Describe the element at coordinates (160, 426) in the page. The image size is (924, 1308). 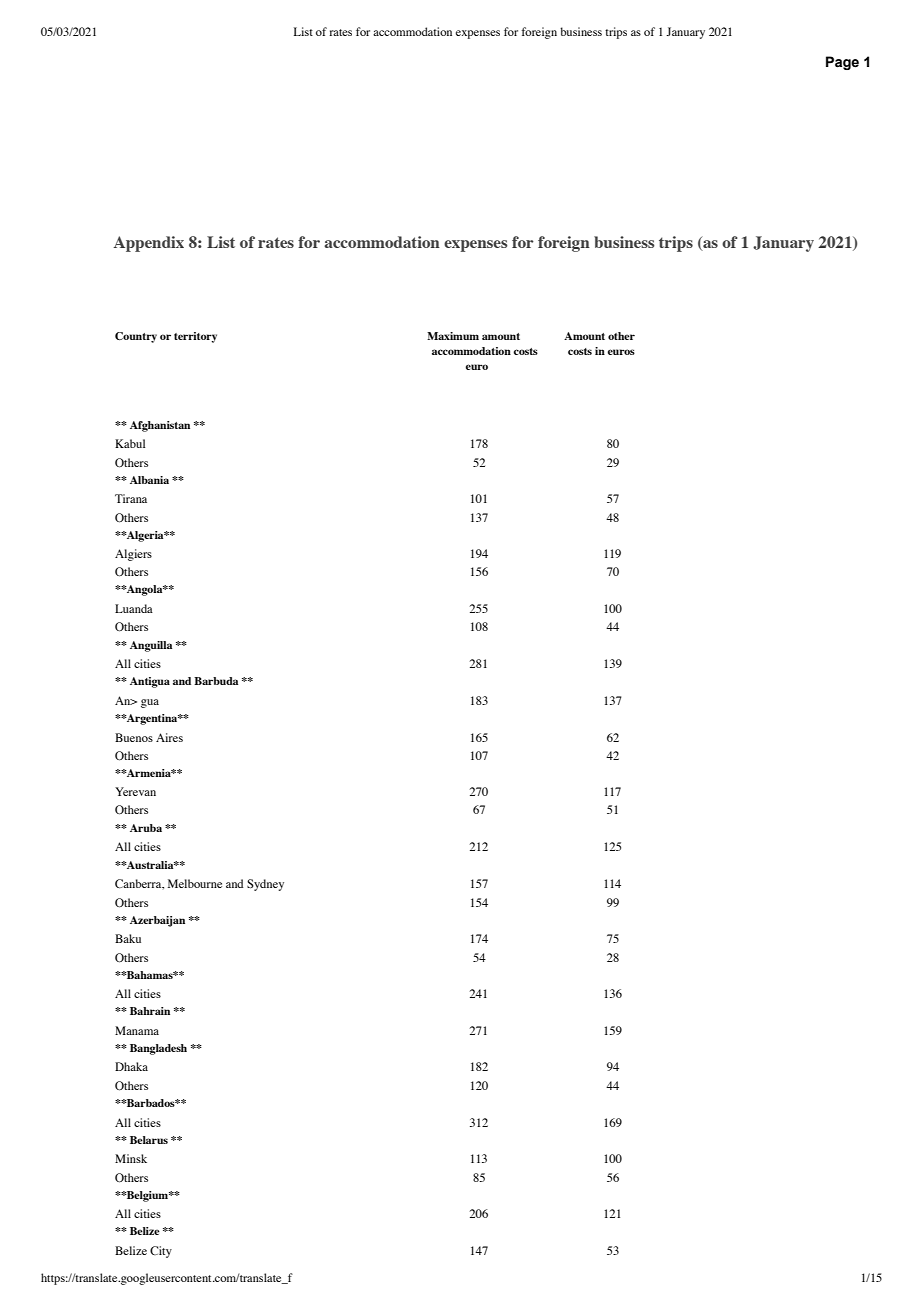
I see `Afghanistan` at that location.
